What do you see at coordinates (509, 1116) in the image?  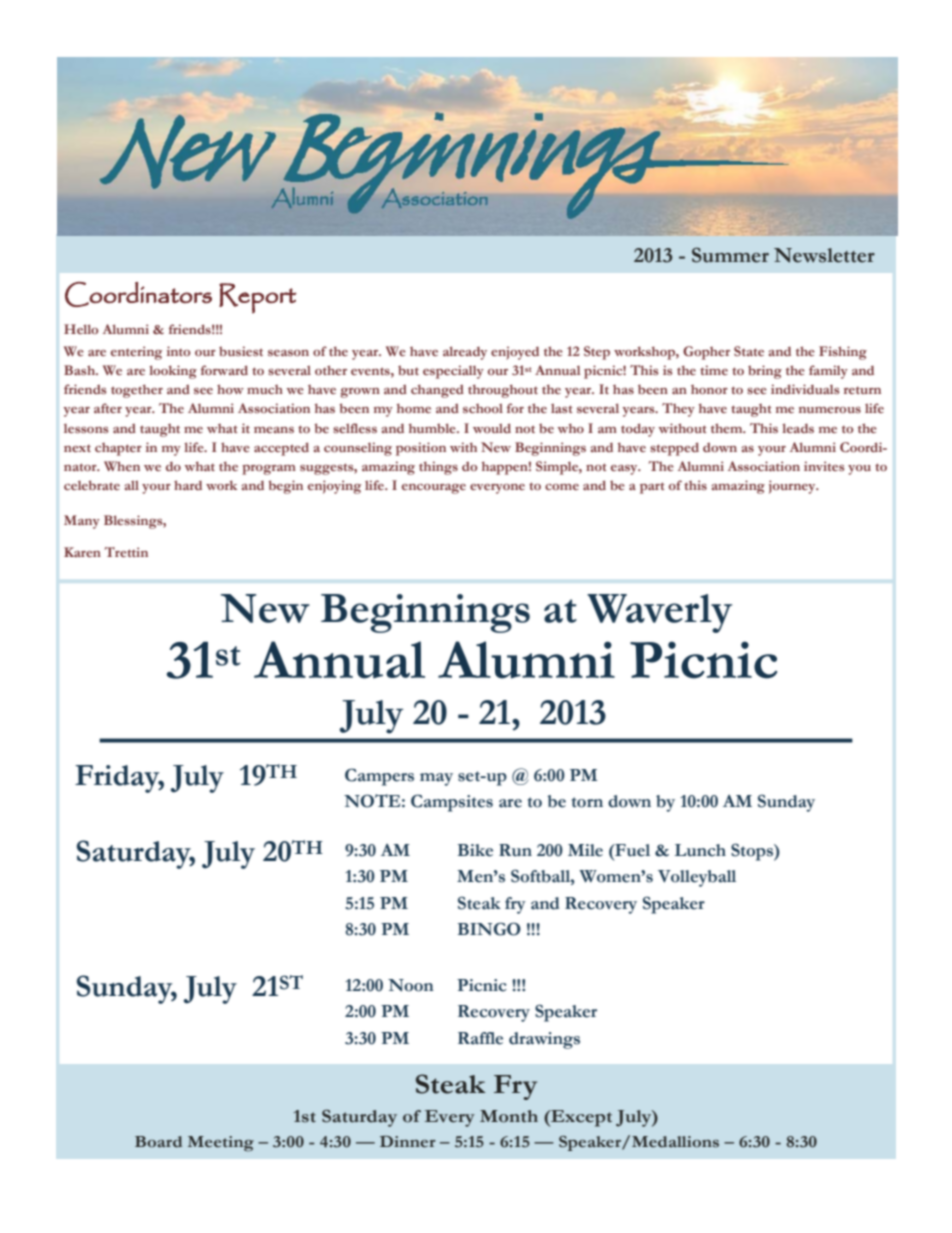 I see `Month` at bounding box center [509, 1116].
